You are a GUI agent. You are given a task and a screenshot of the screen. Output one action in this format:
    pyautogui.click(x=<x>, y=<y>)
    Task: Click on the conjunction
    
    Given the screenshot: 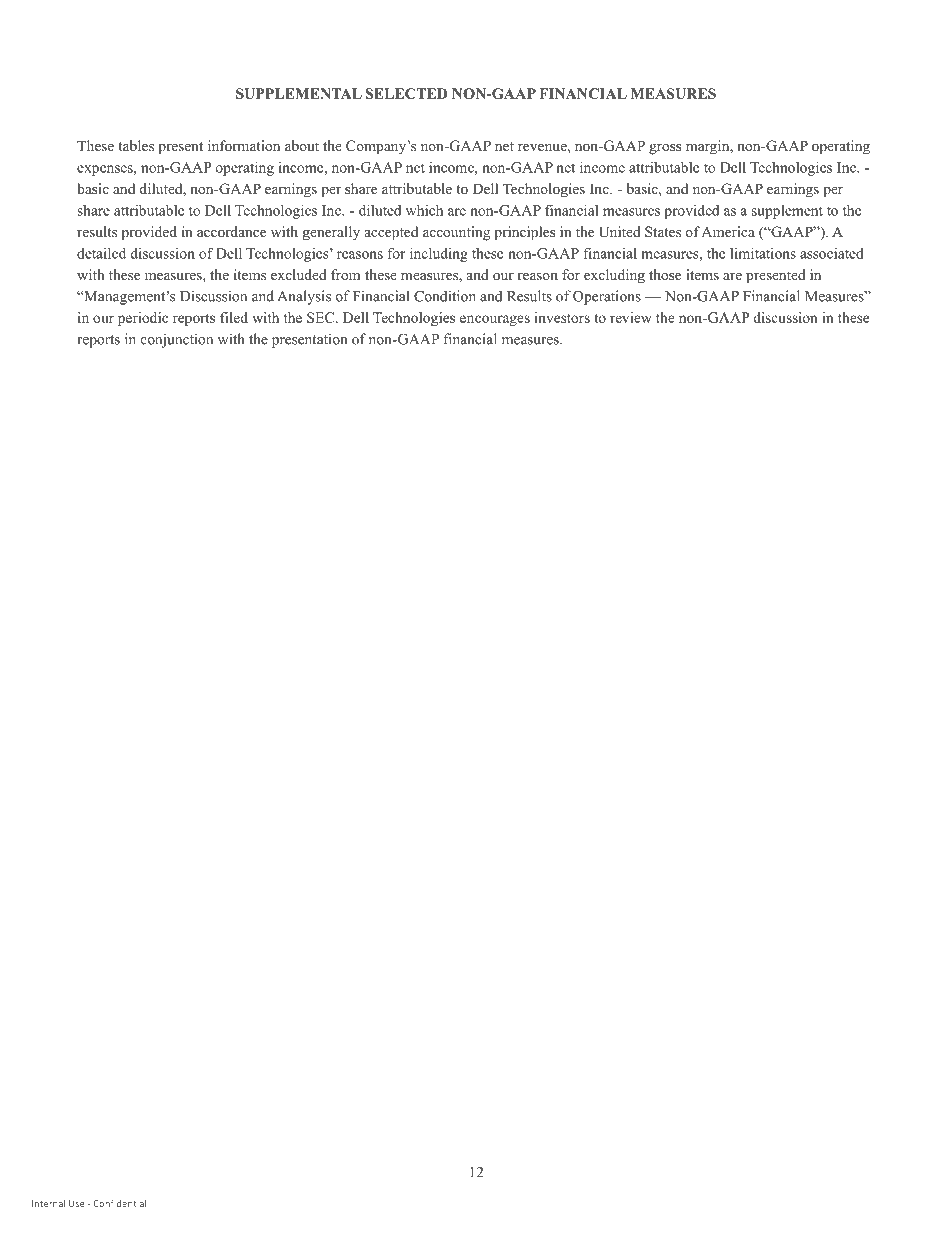 What is the action you would take?
    pyautogui.click(x=177, y=340)
